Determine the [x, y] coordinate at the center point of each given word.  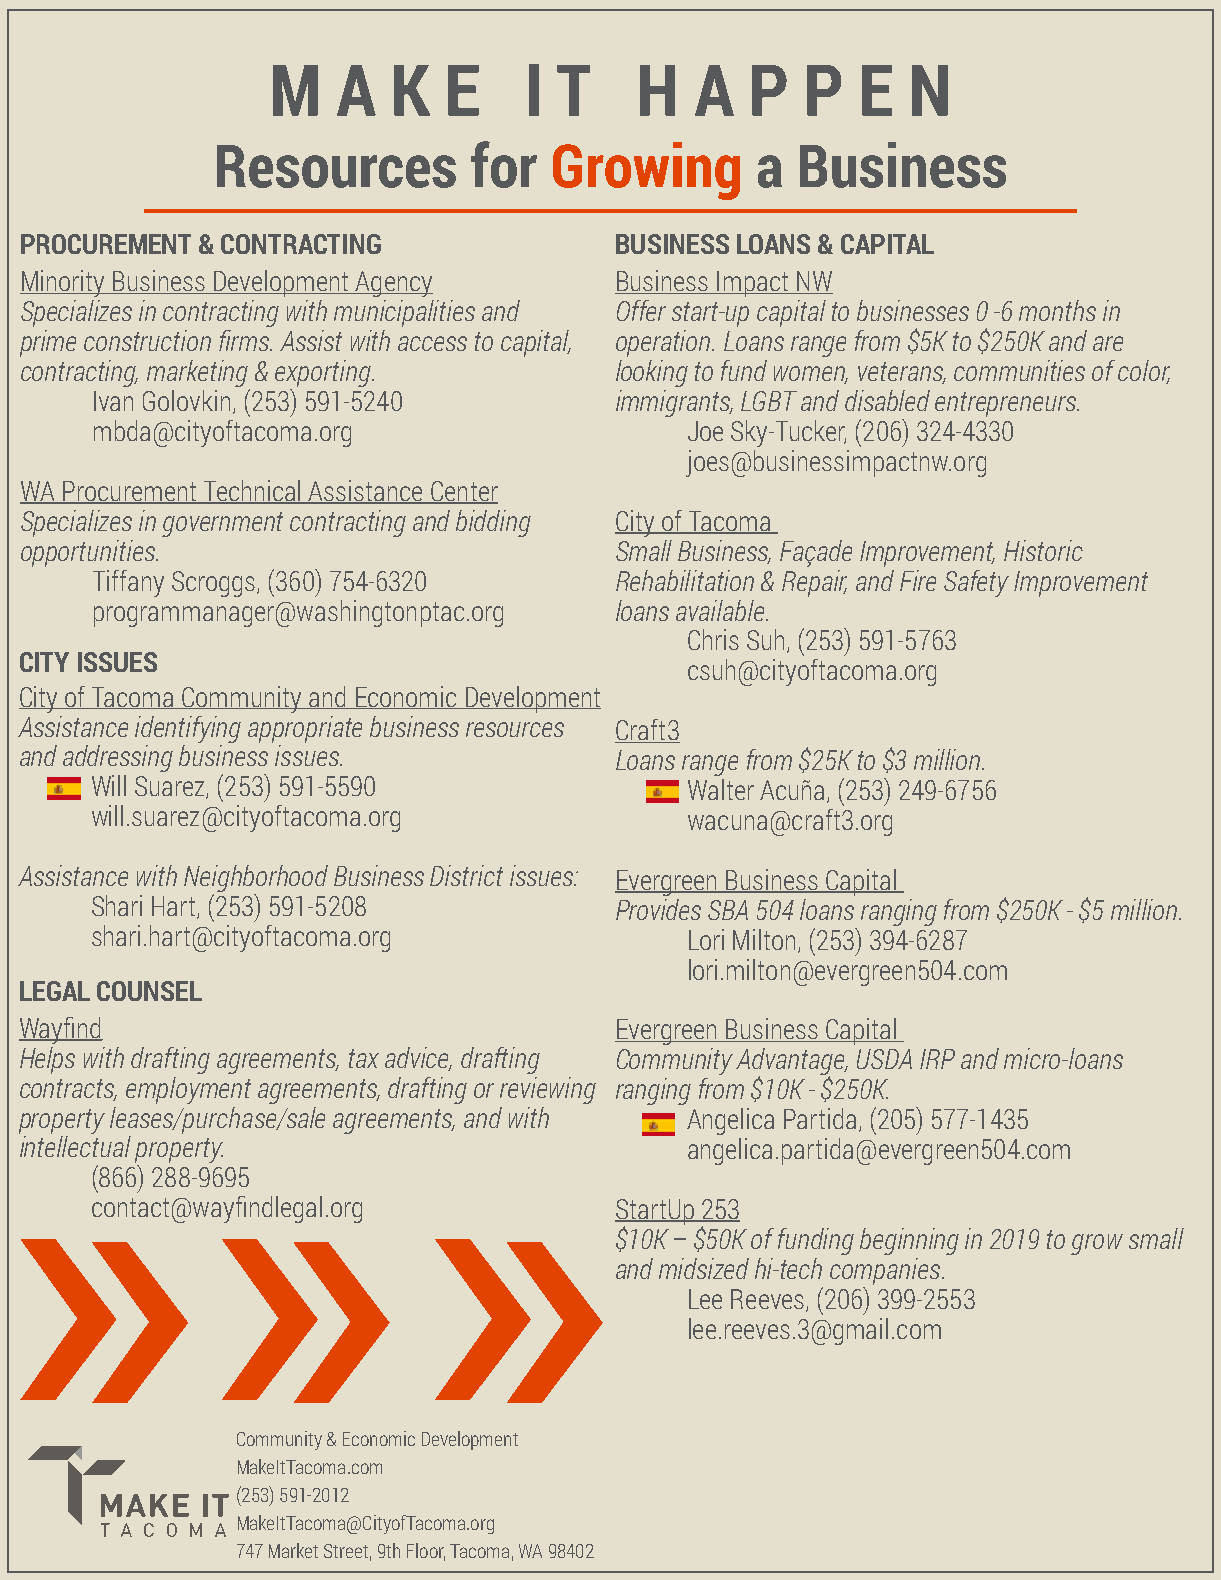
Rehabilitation [685, 580]
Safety [976, 583]
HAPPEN [794, 90]
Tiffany [128, 583]
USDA [884, 1059]
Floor [426, 1551]
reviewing [548, 1090]
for [504, 164]
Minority [64, 283]
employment [188, 1090]
